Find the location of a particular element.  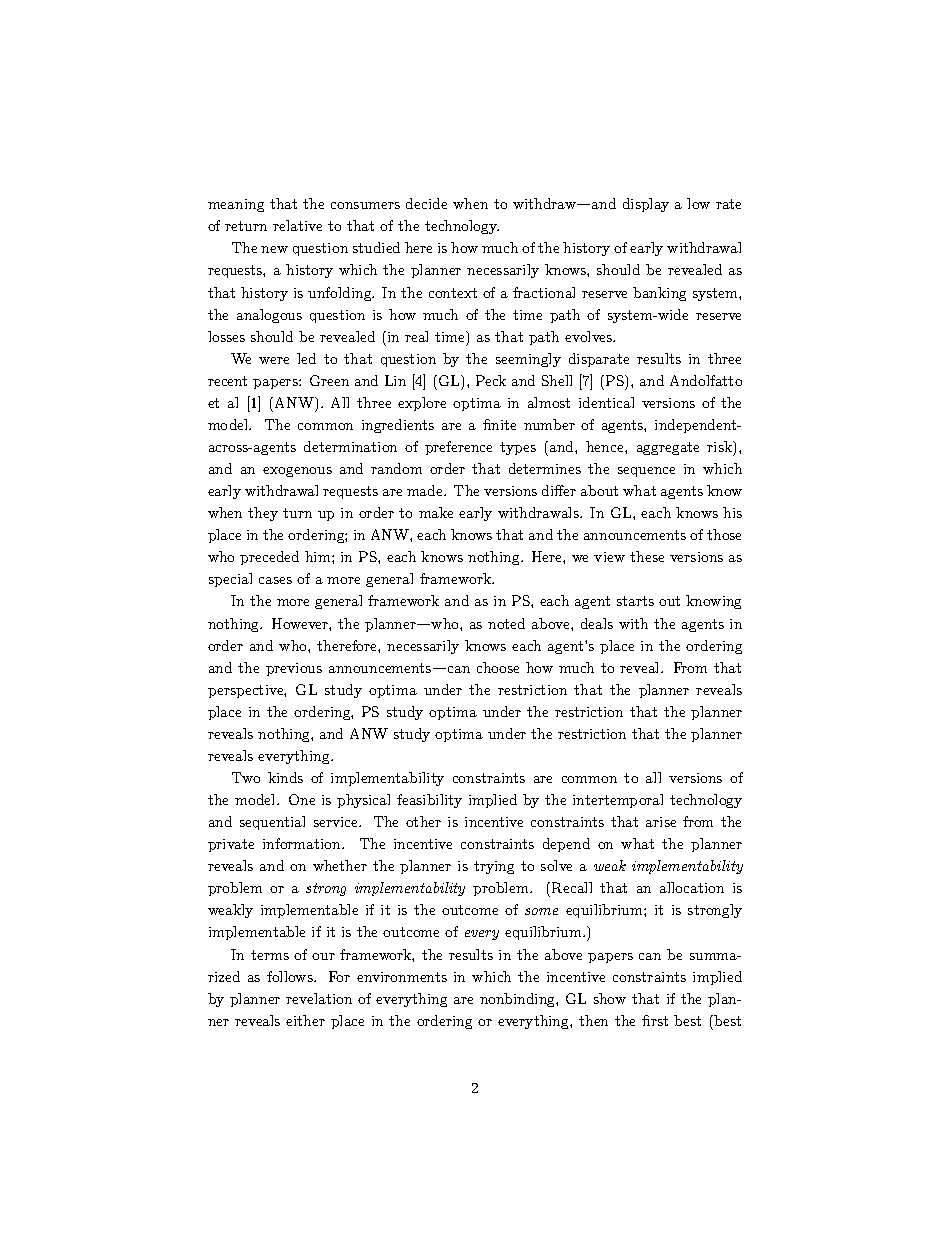

environments is located at coordinates (402, 977).
